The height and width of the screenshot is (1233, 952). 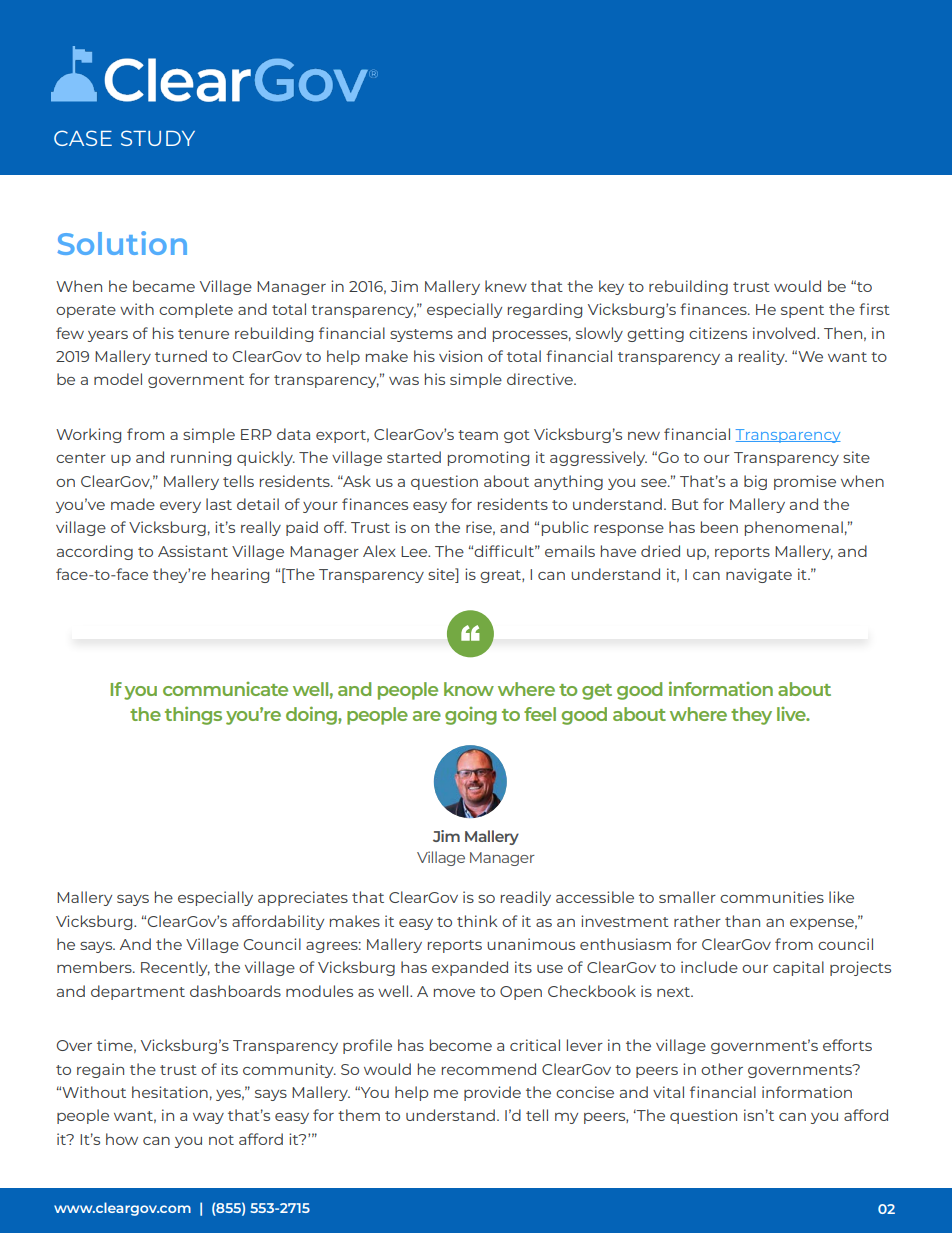 What do you see at coordinates (506, 286) in the screenshot?
I see `knew` at bounding box center [506, 286].
